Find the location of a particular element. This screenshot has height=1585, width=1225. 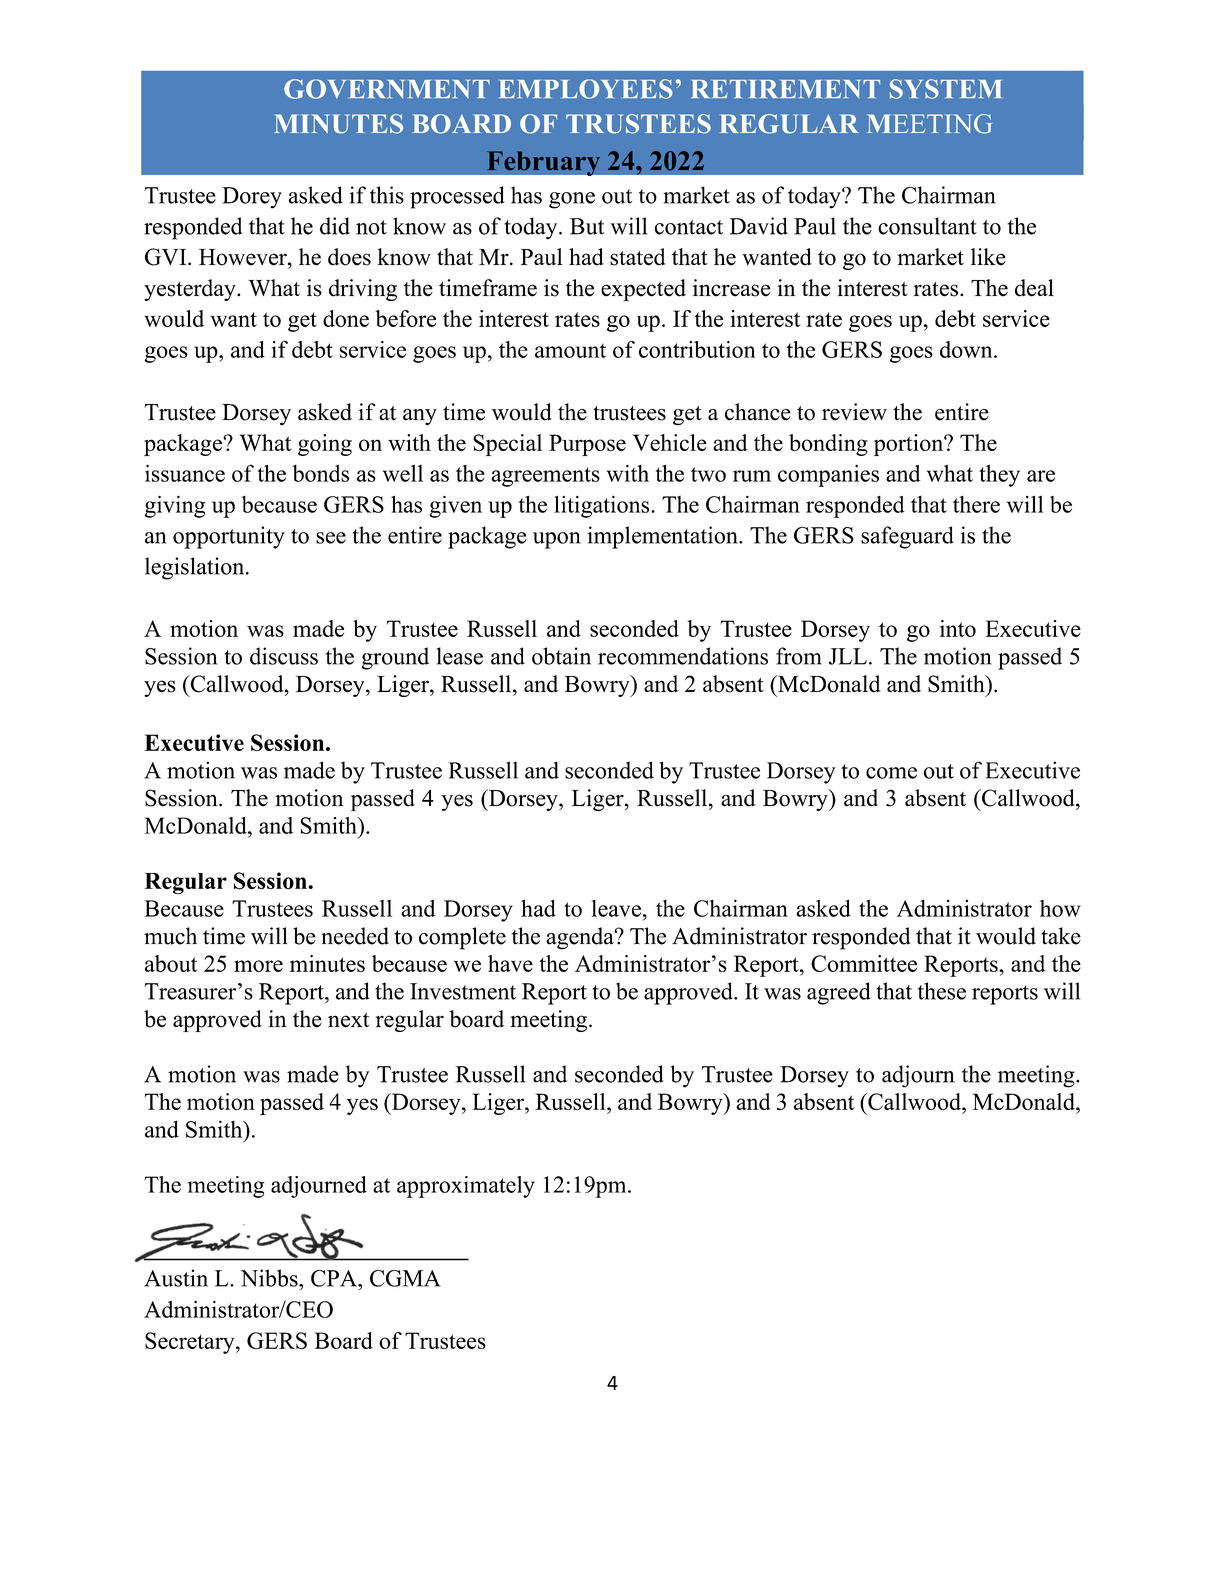

these is located at coordinates (942, 991).
